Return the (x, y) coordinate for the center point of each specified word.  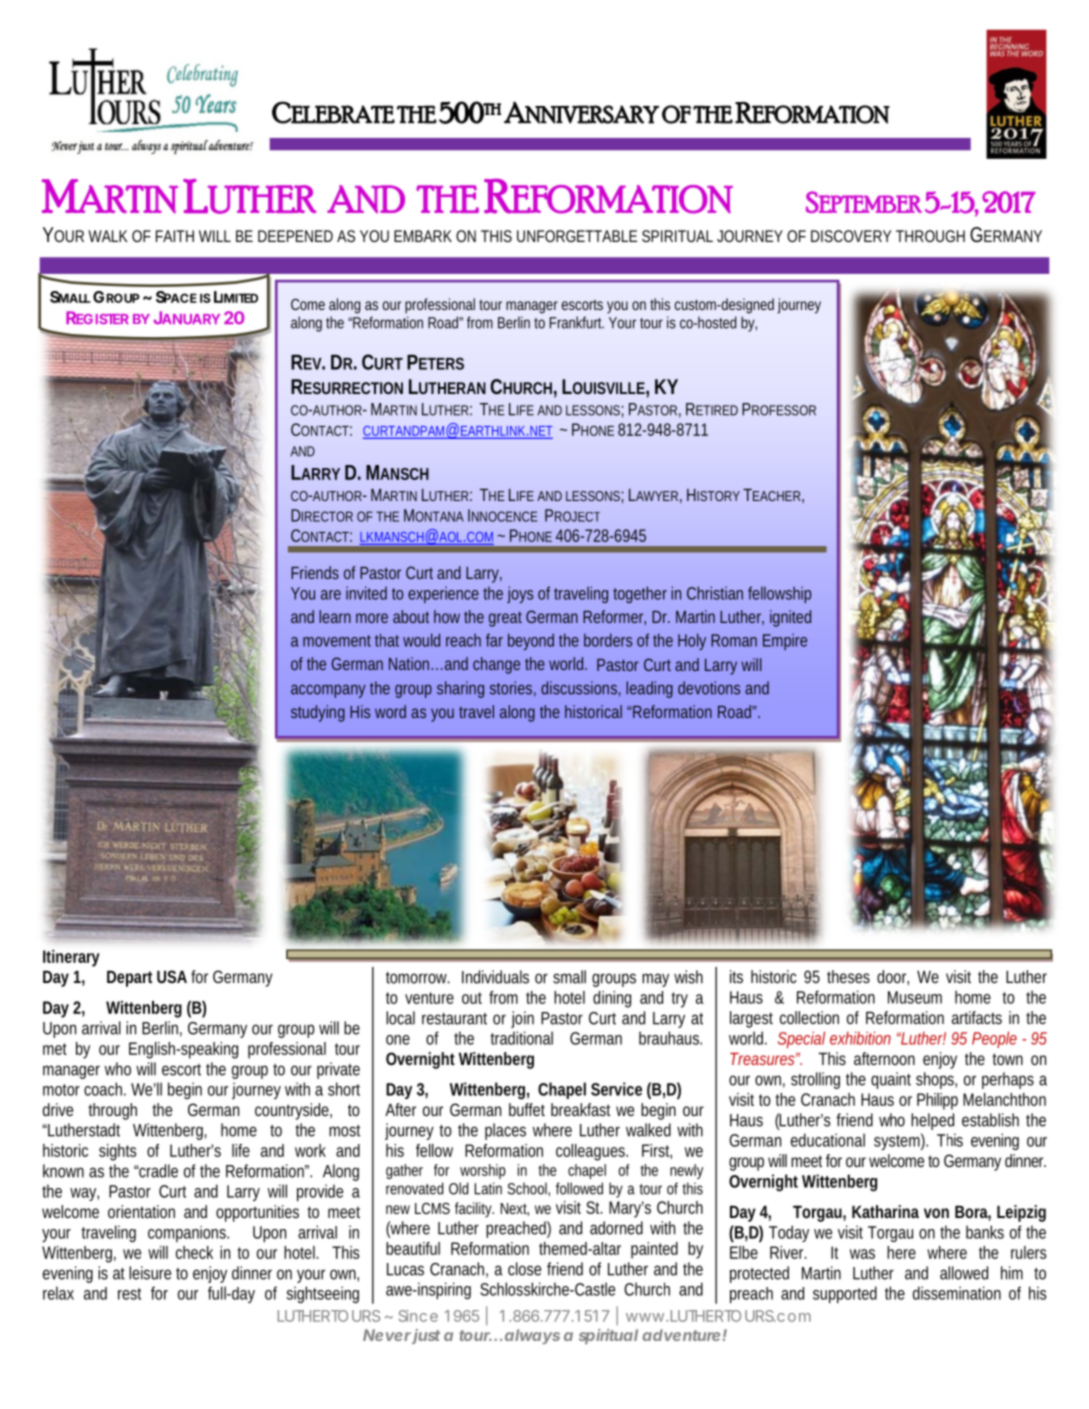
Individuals (495, 977)
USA (172, 976)
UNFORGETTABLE (577, 236)
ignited (790, 618)
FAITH (175, 236)
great (505, 619)
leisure (150, 1273)
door (893, 977)
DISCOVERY (851, 236)
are (331, 595)
